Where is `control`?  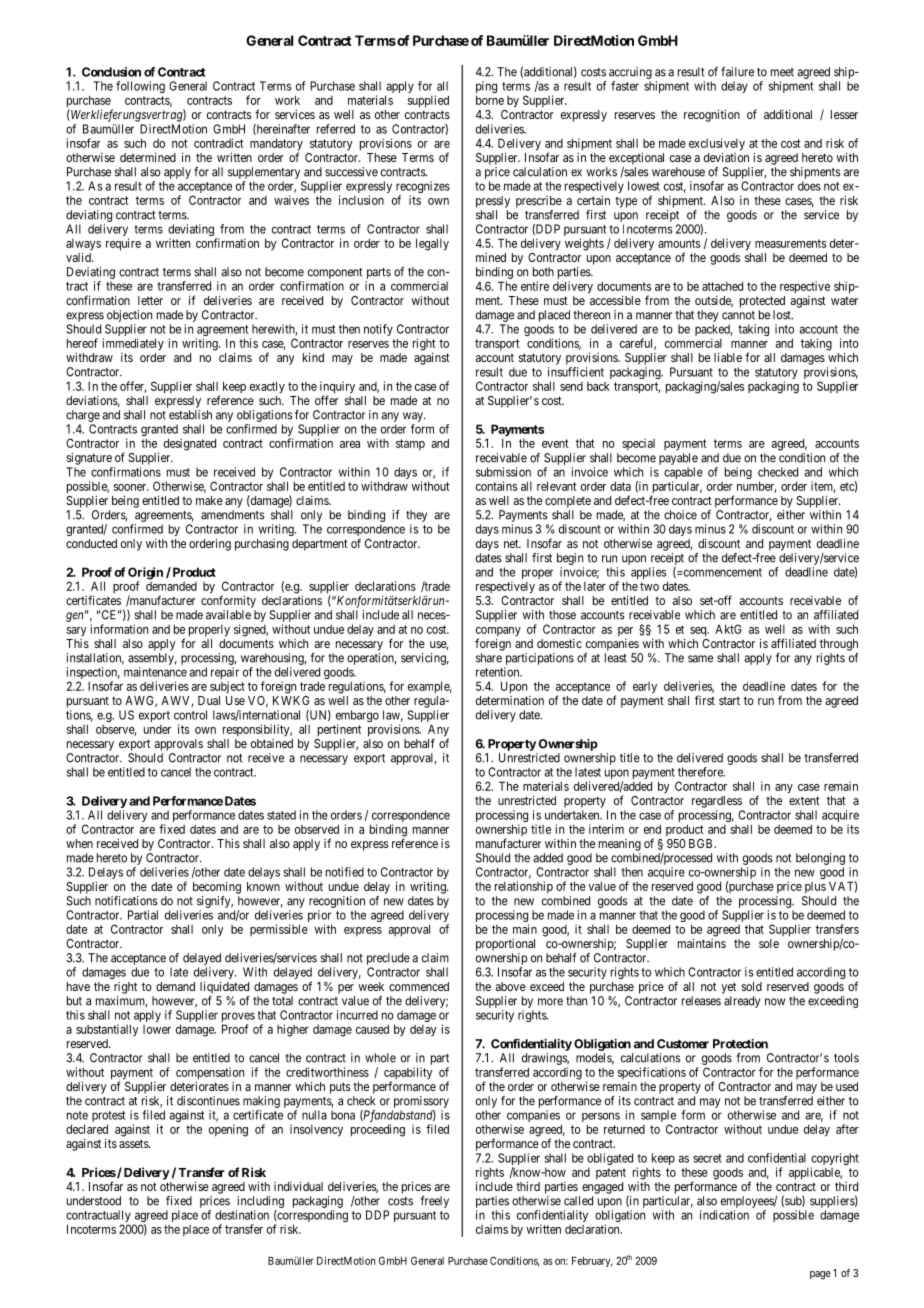
control is located at coordinates (190, 715).
